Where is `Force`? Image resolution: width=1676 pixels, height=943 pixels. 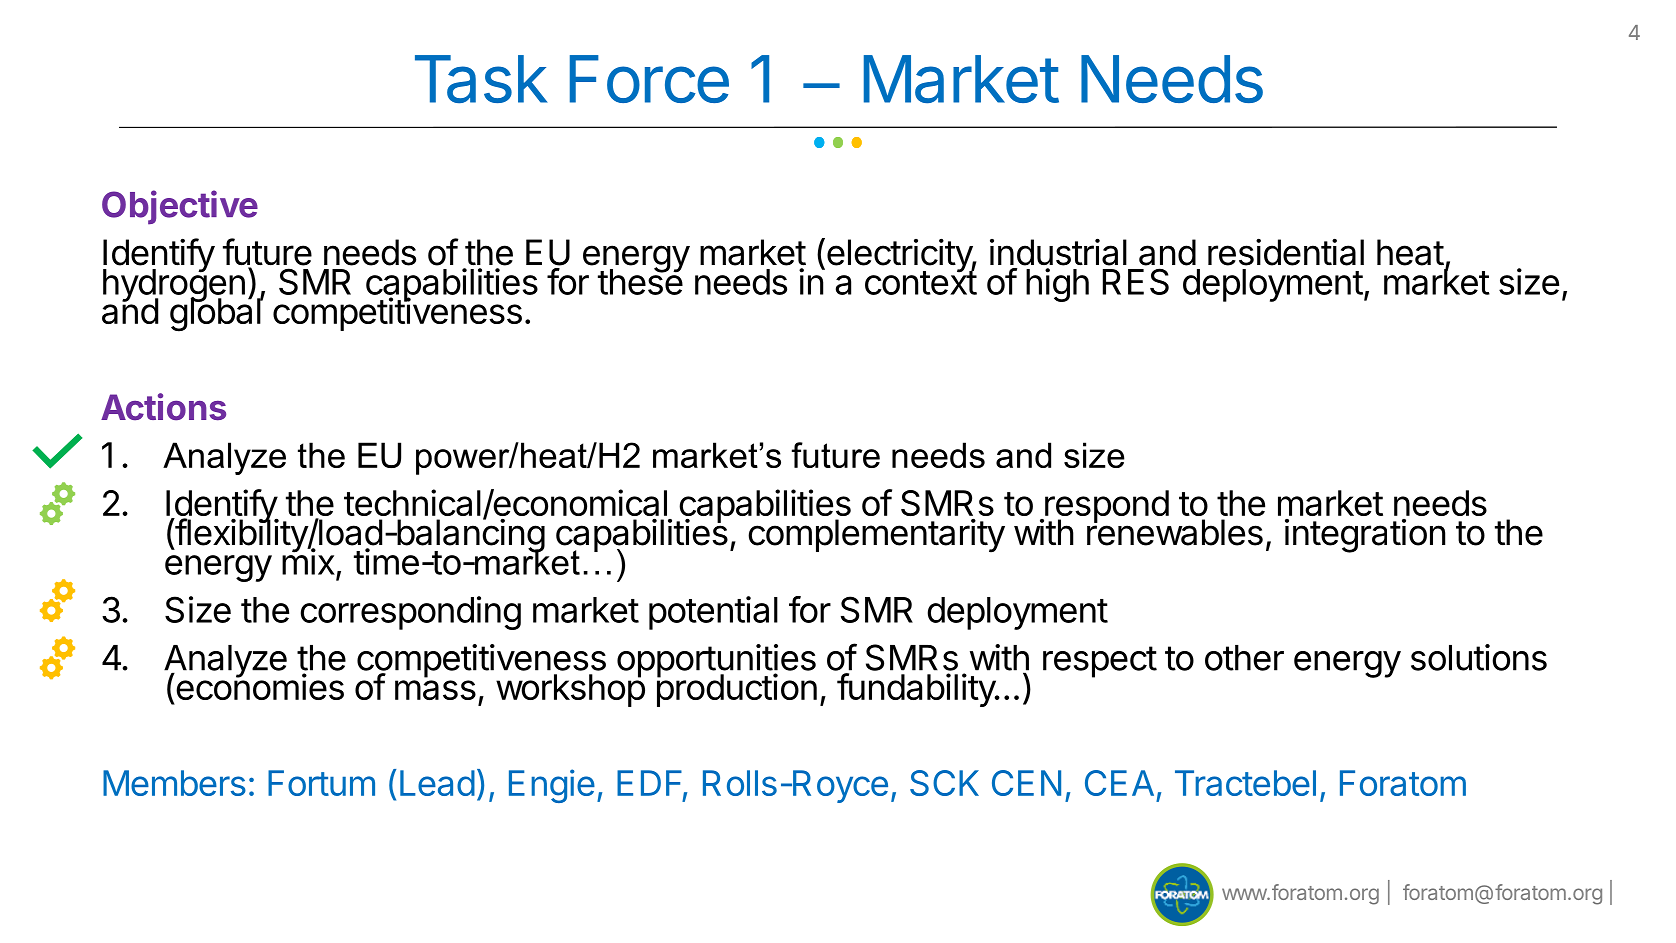 Force is located at coordinates (649, 79).
